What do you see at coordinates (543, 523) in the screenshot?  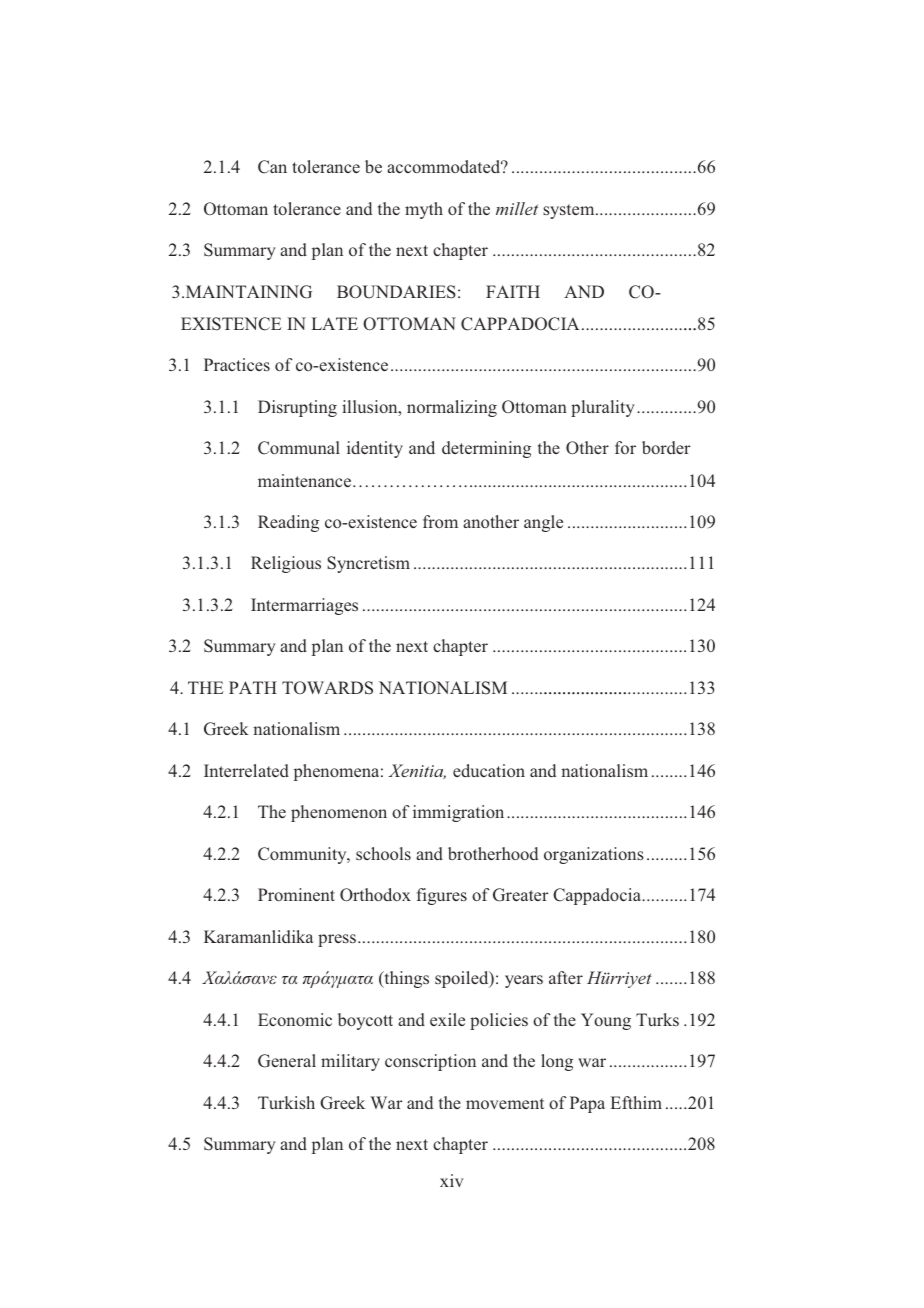 I see `angle` at bounding box center [543, 523].
